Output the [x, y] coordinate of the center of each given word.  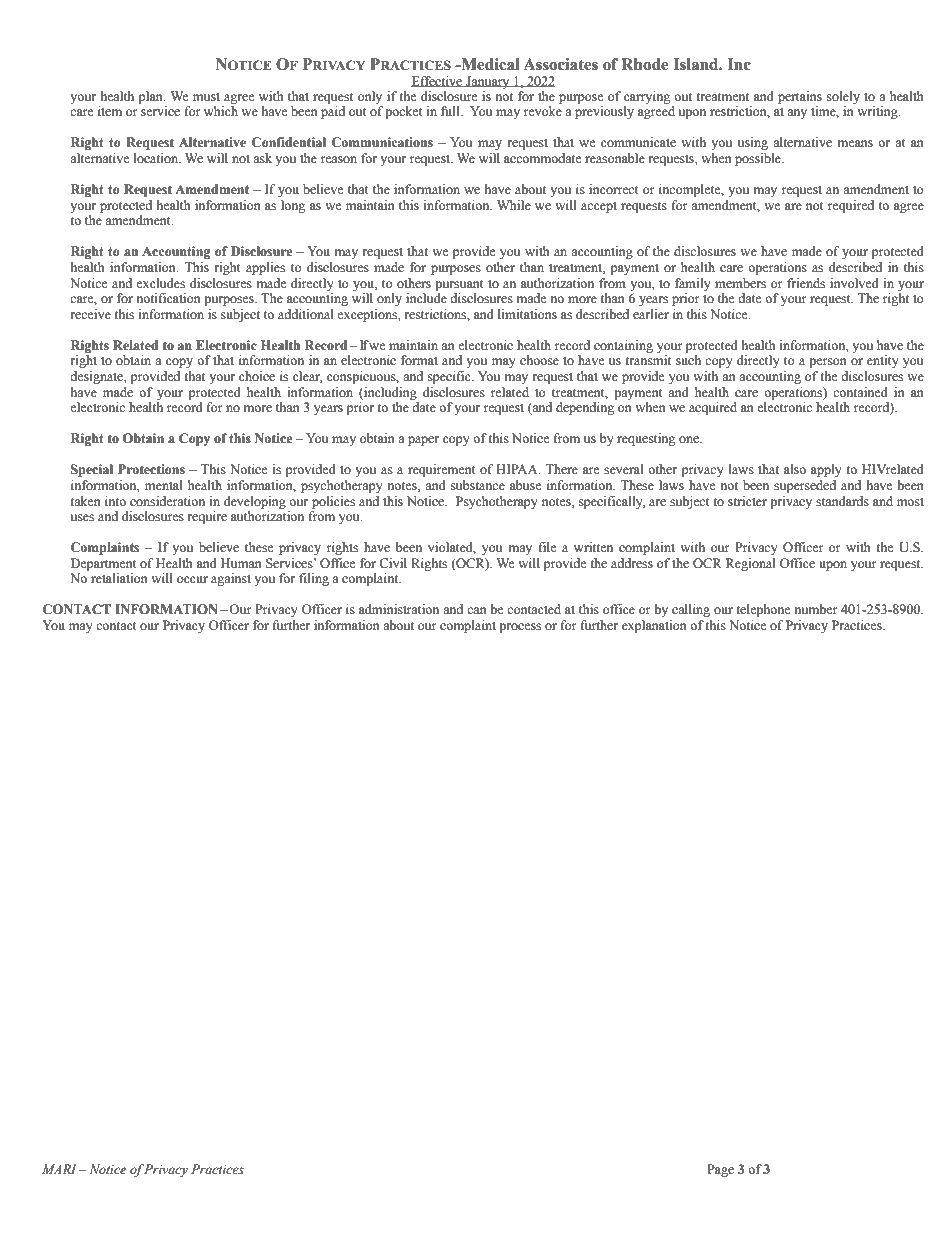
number [816, 609]
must [206, 97]
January [488, 82]
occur [192, 579]
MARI [61, 1169]
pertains [800, 97]
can [477, 610]
